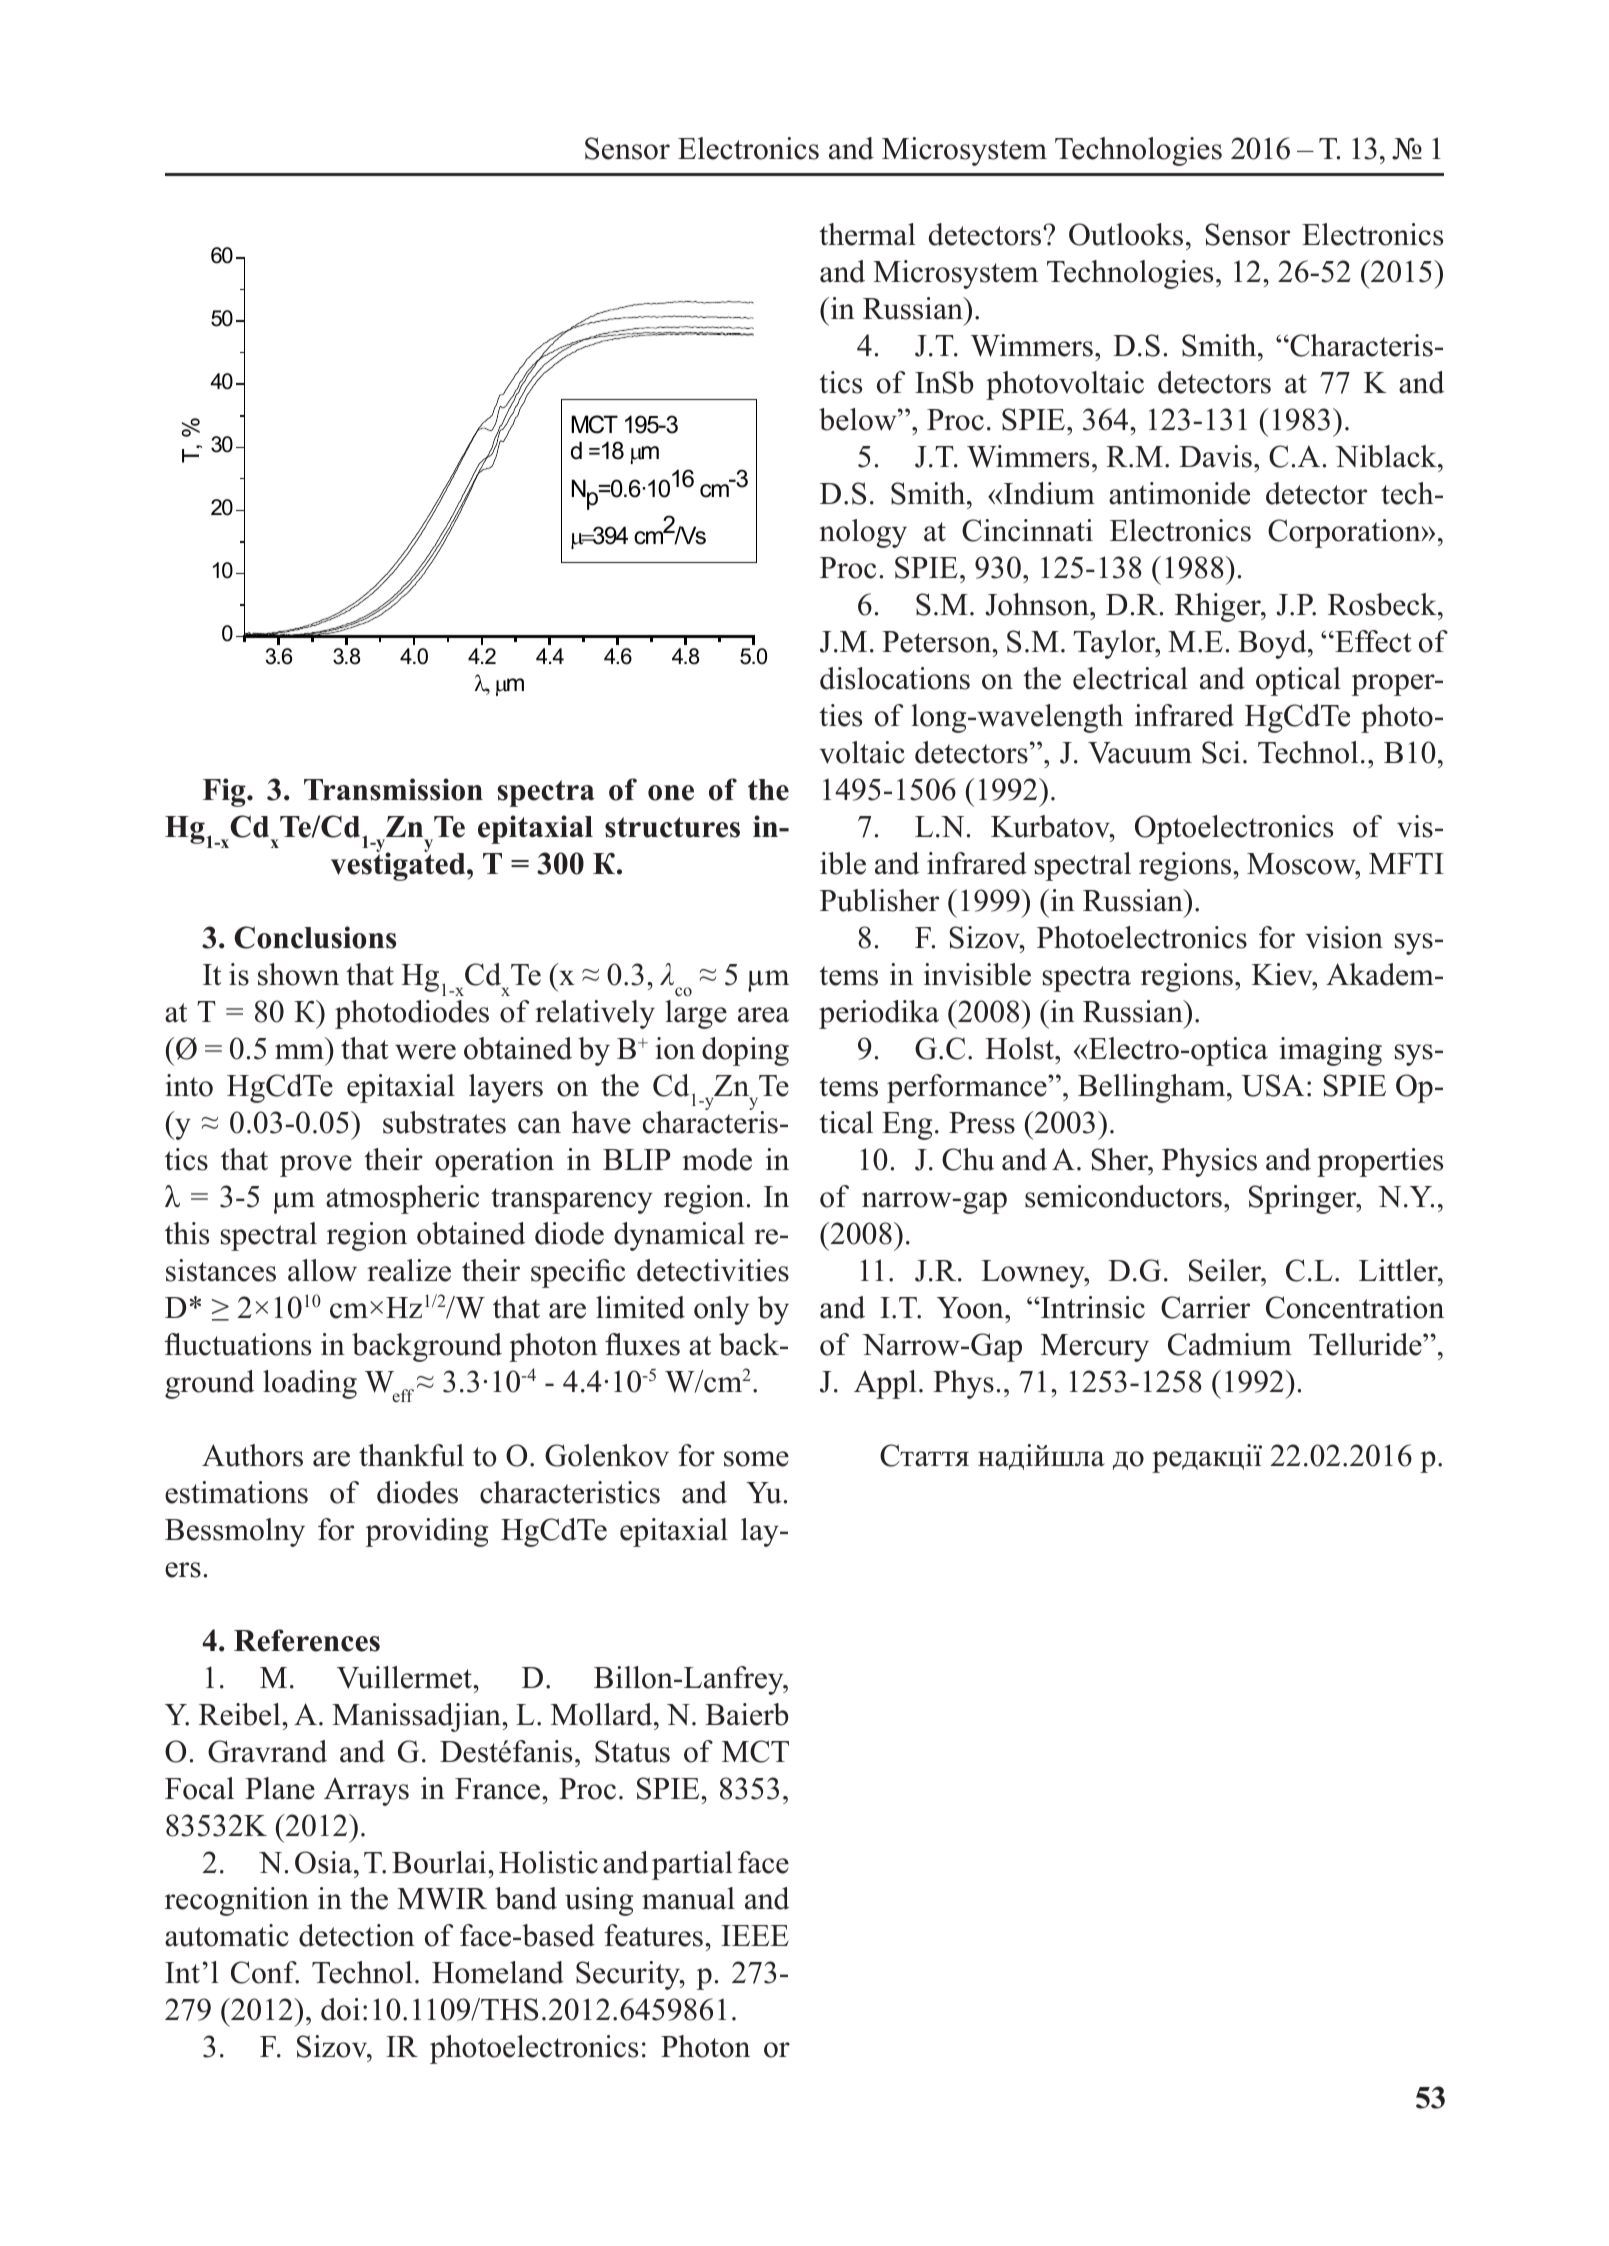  What do you see at coordinates (971, 1308) in the screenshot?
I see `Yoon` at bounding box center [971, 1308].
